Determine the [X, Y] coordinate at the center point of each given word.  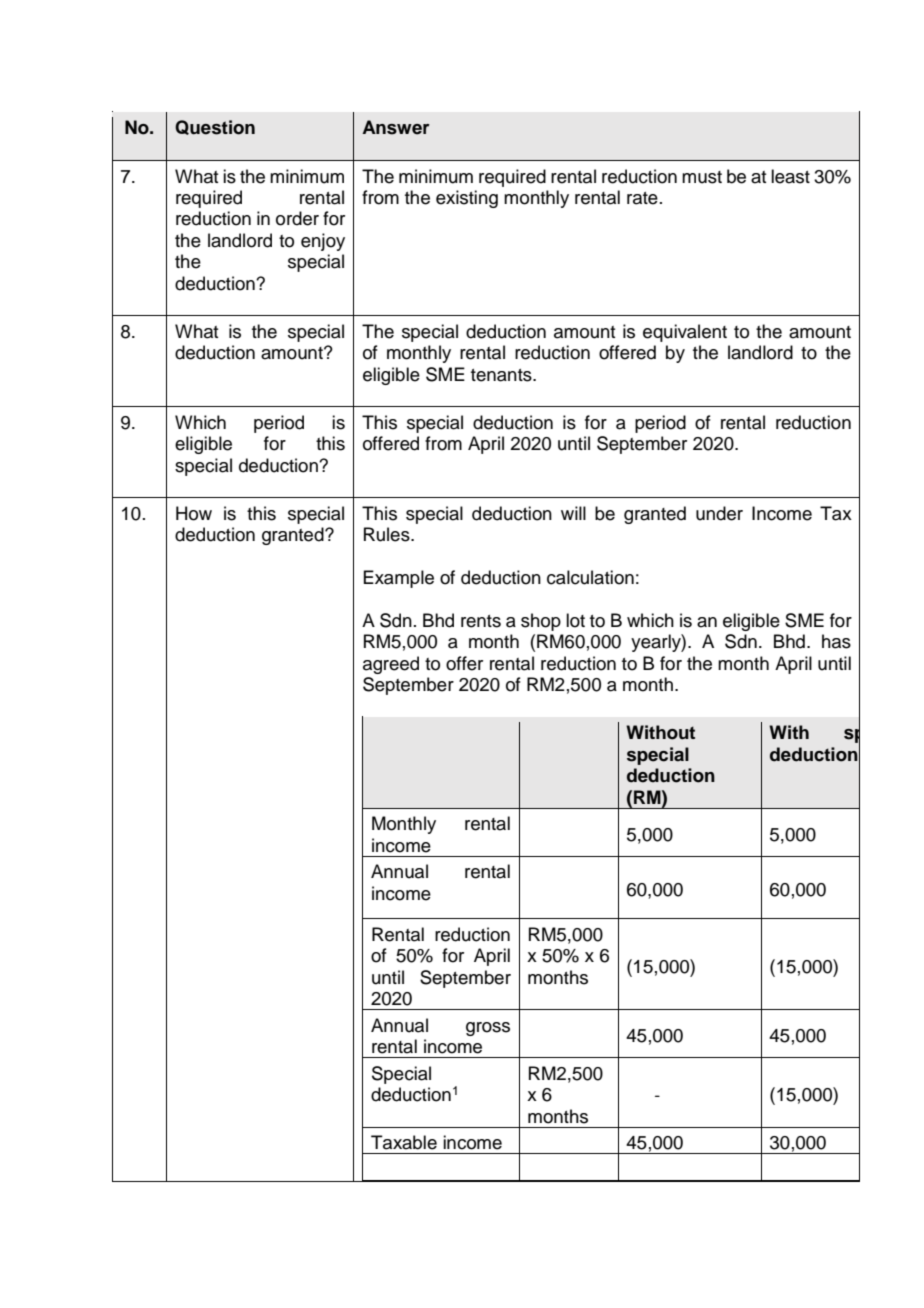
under [719, 513]
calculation [590, 577]
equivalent [685, 333]
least [790, 176]
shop [541, 622]
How [194, 513]
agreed [391, 665]
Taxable [404, 1142]
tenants [502, 375]
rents [481, 621]
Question [215, 127]
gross [488, 1029]
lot [575, 620]
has [836, 641]
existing [467, 199]
